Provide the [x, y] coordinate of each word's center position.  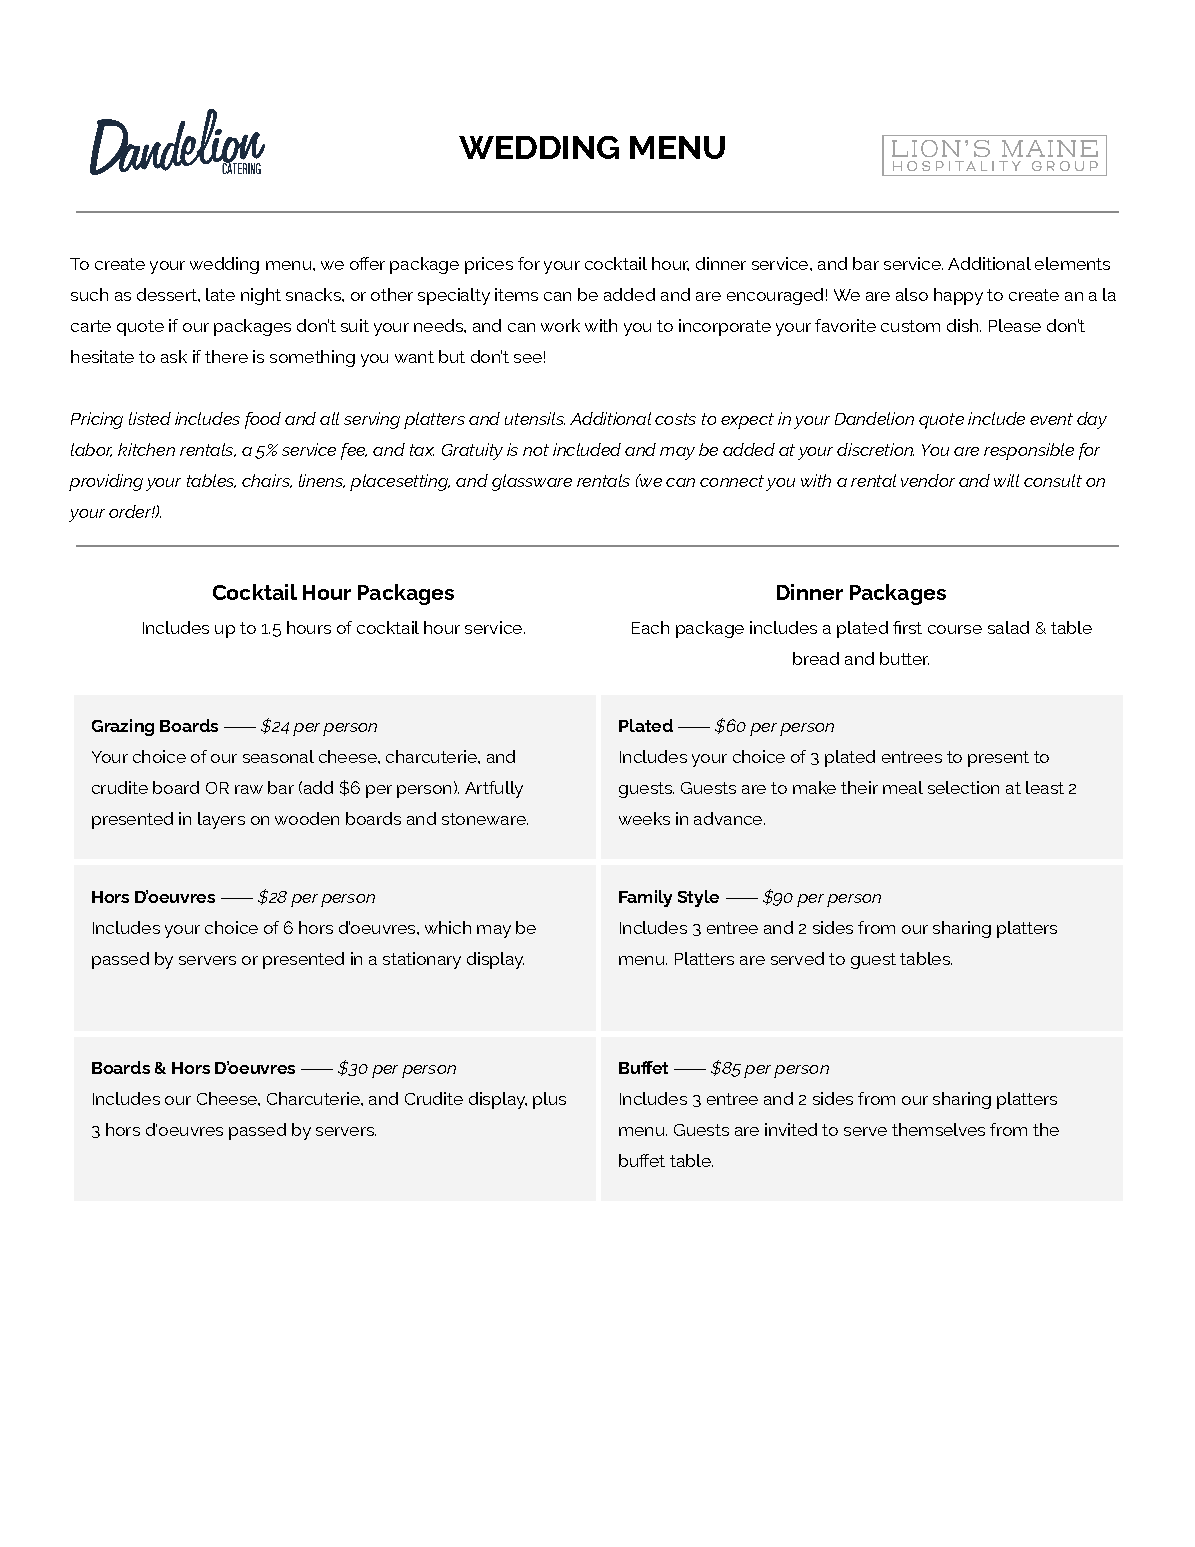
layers [221, 820]
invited [791, 1129]
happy [958, 296]
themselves [938, 1129]
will [1006, 480]
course [955, 629]
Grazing [123, 727]
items [516, 294]
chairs [267, 481]
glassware [532, 482]
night [261, 296]
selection [963, 787]
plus [549, 1100]
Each [650, 627]
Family [645, 898]
